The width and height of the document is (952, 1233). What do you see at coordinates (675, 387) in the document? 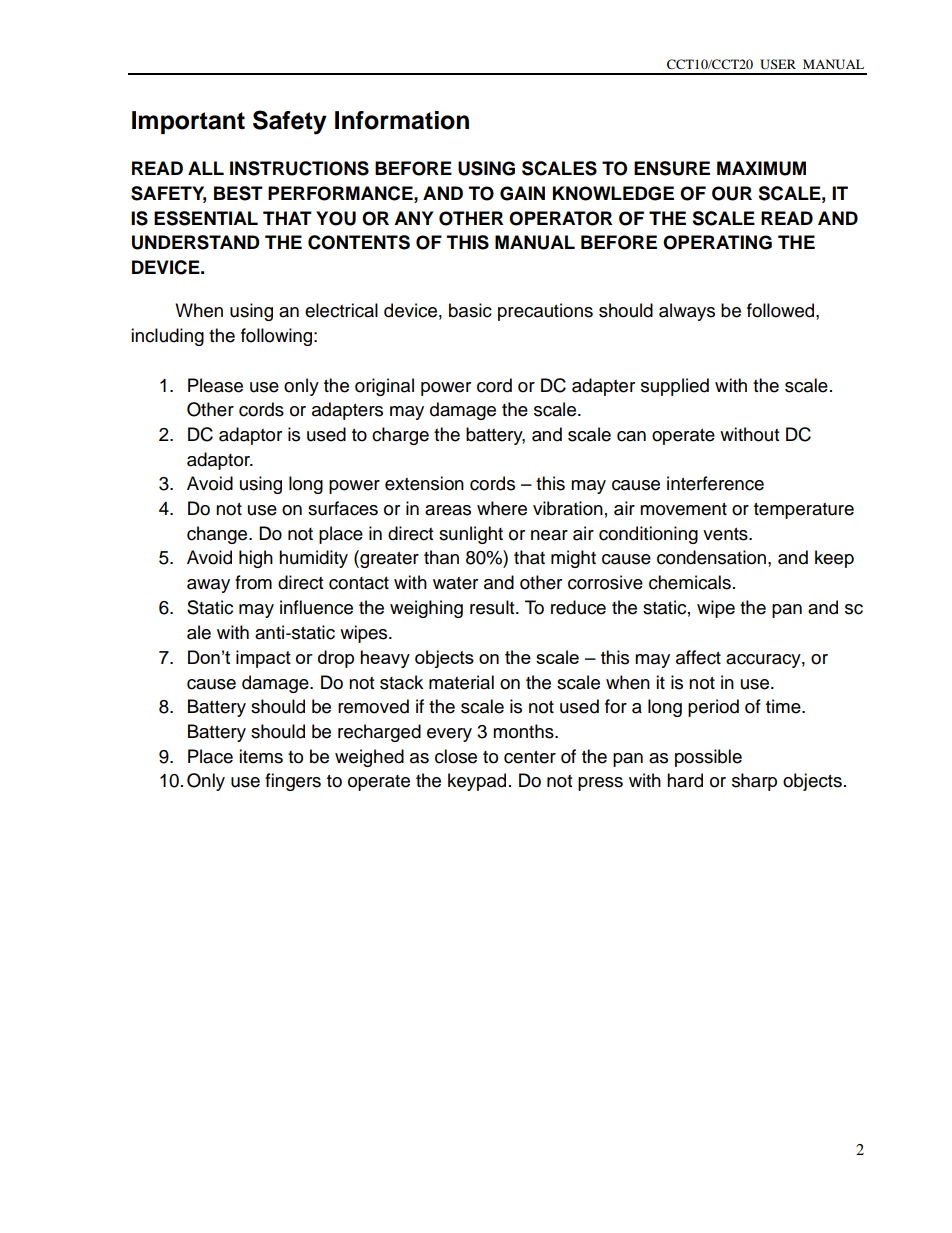
I see `supplied` at bounding box center [675, 387].
